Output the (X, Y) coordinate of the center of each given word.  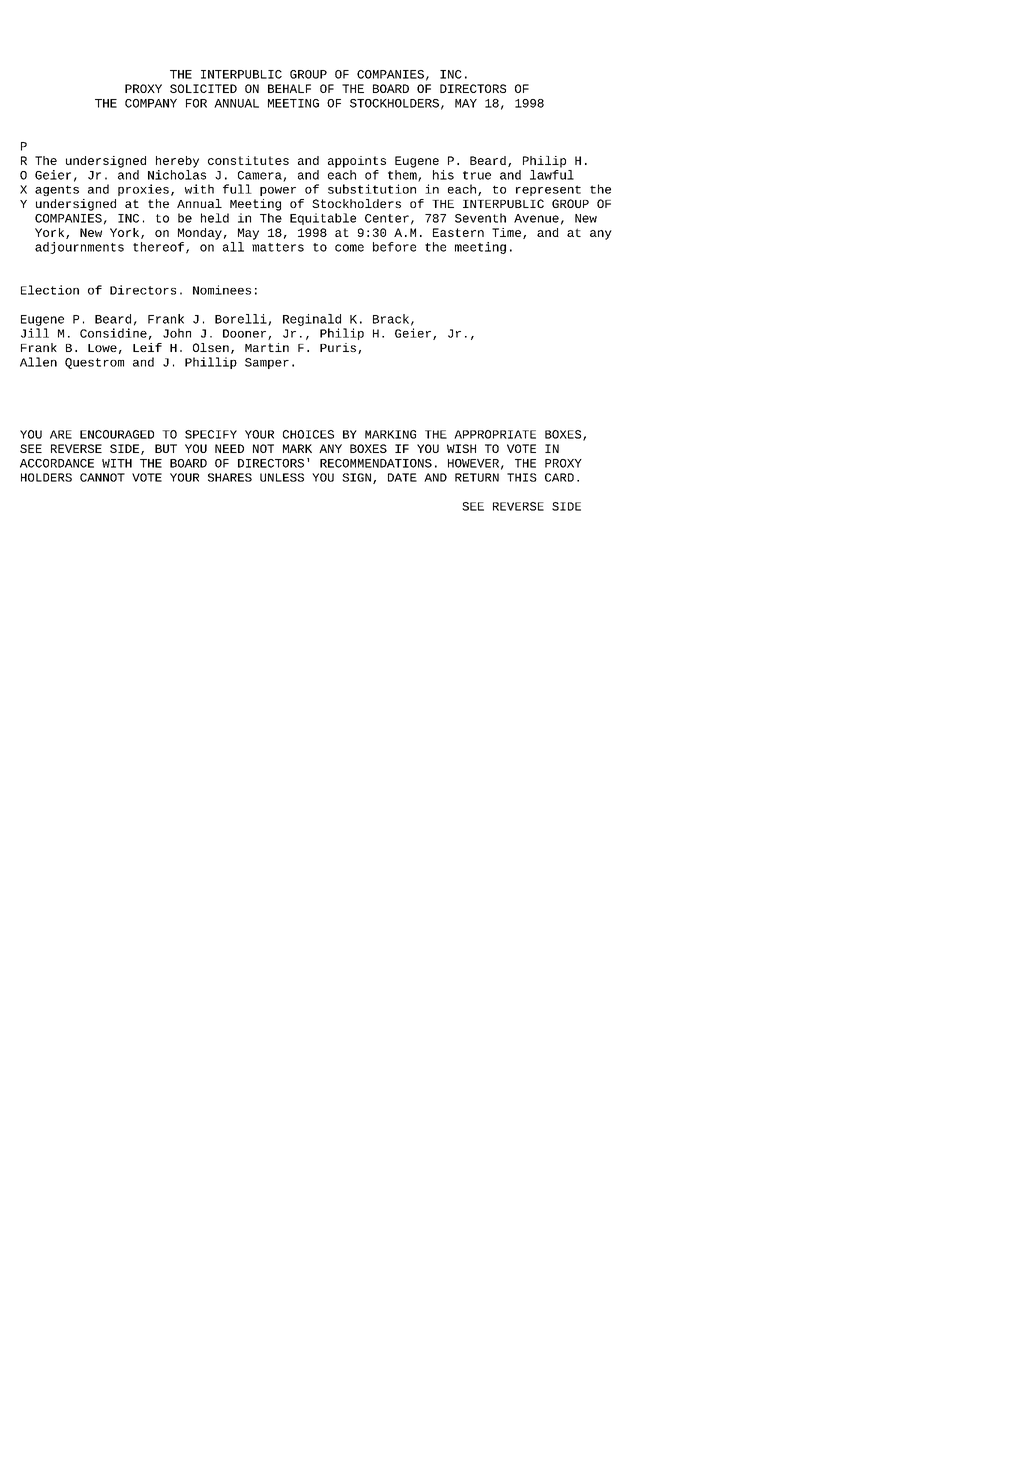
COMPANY (151, 103)
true (477, 175)
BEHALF (289, 88)
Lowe (102, 348)
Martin (267, 347)
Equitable (323, 219)
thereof (158, 247)
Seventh (480, 218)
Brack (391, 319)
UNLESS (282, 477)
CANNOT (102, 477)
